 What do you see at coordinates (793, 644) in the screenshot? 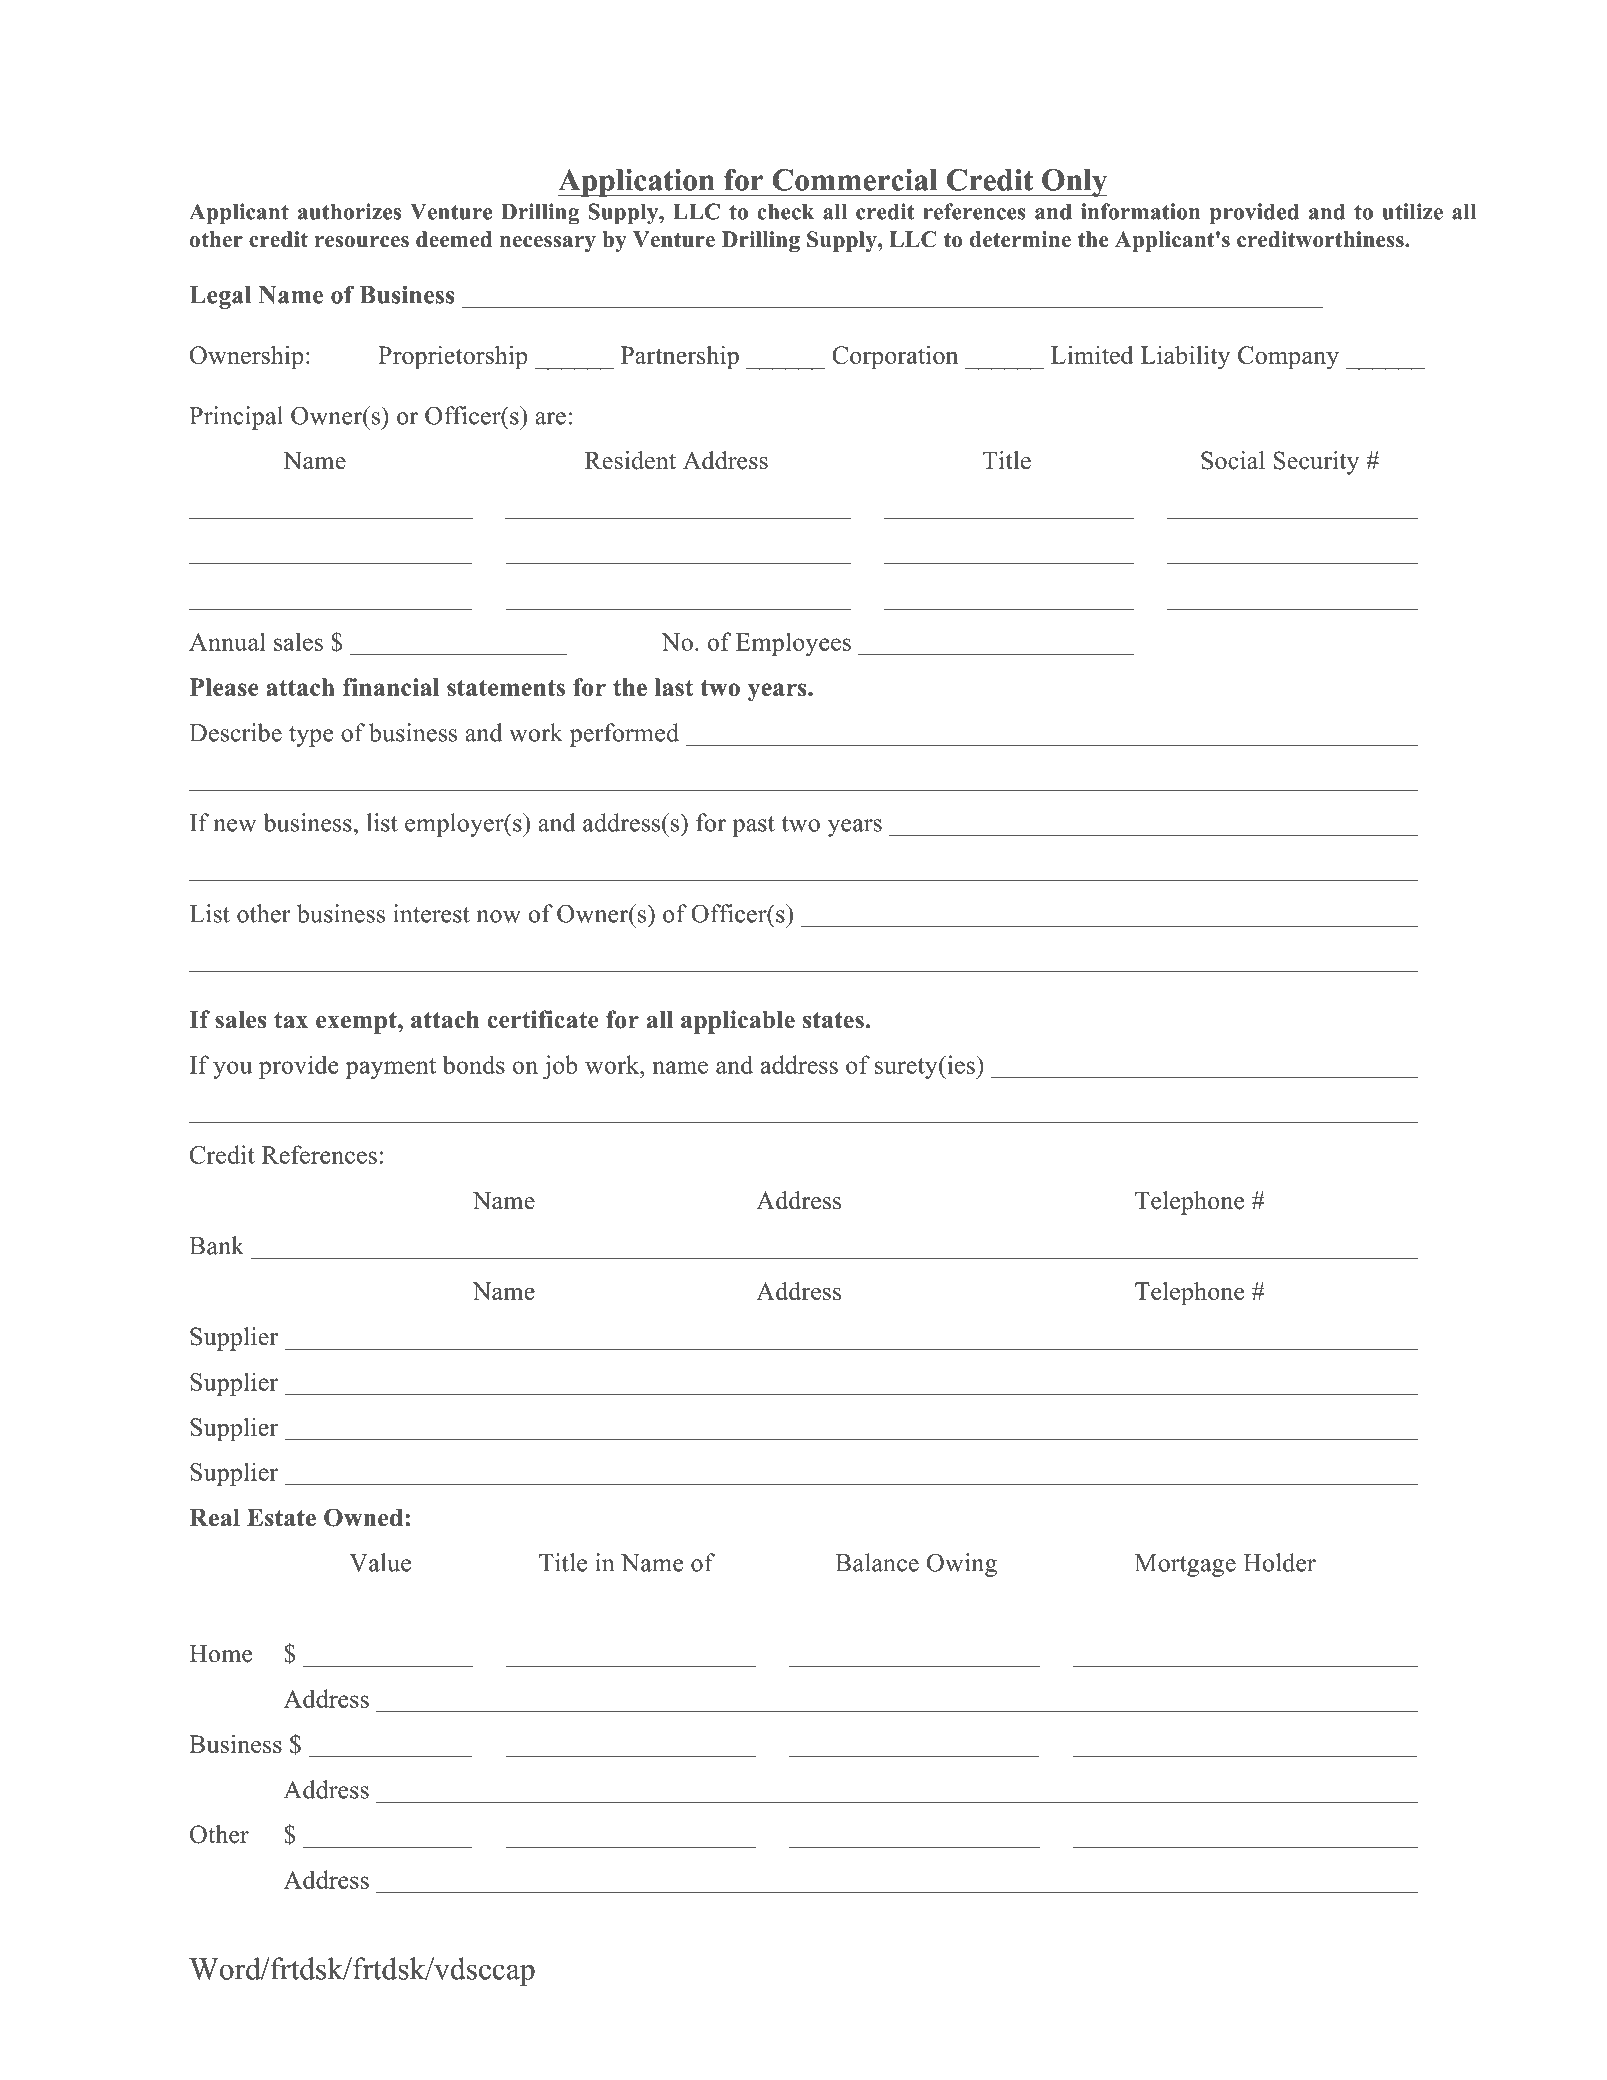
I see `Employees` at bounding box center [793, 644].
